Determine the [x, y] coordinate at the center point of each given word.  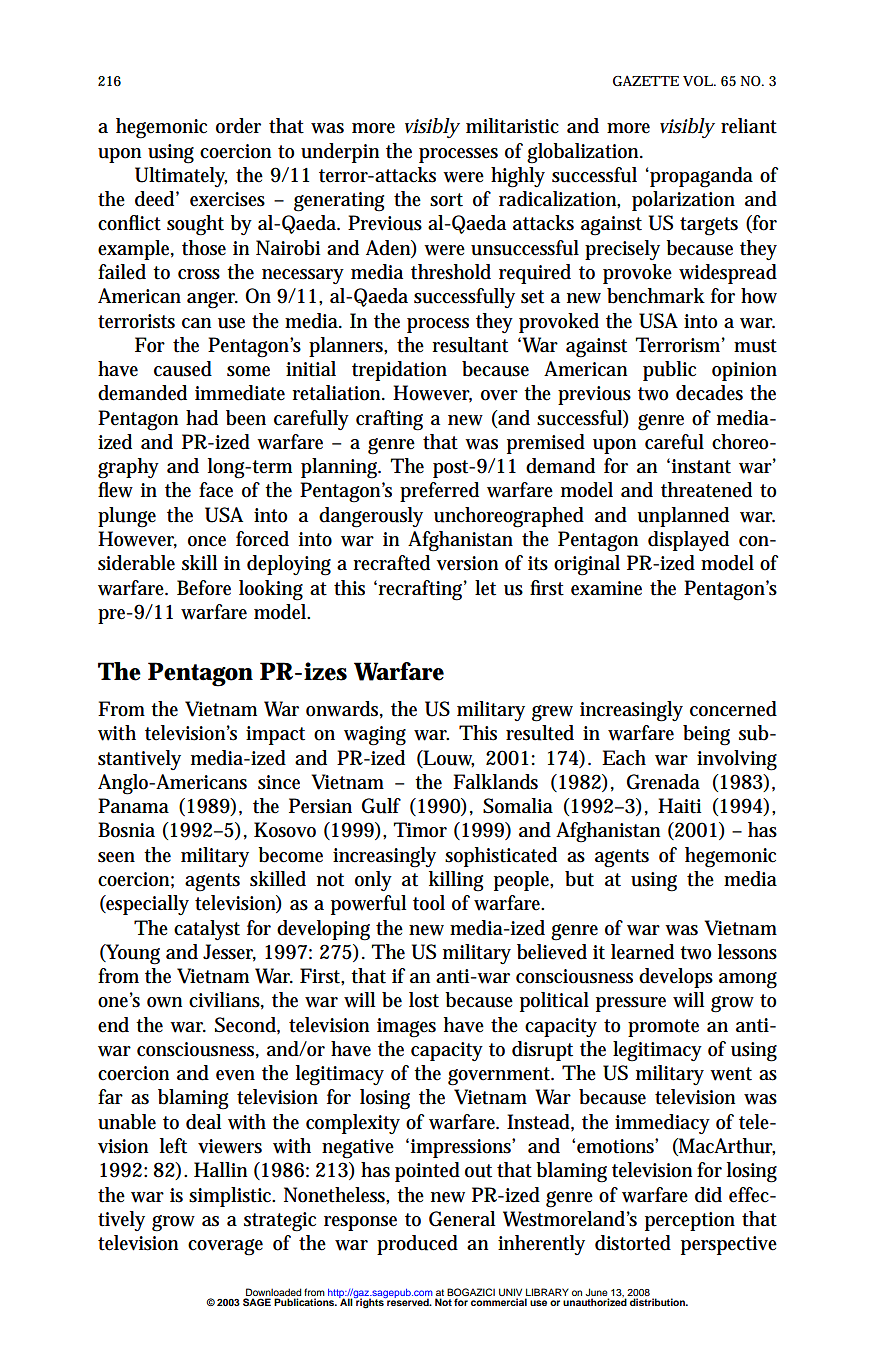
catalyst [207, 930]
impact [275, 735]
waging [375, 736]
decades [709, 393]
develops [676, 978]
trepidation [399, 371]
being [706, 735]
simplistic [232, 1197]
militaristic [512, 126]
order [238, 126]
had [202, 418]
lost [424, 1000]
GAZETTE [646, 81]
